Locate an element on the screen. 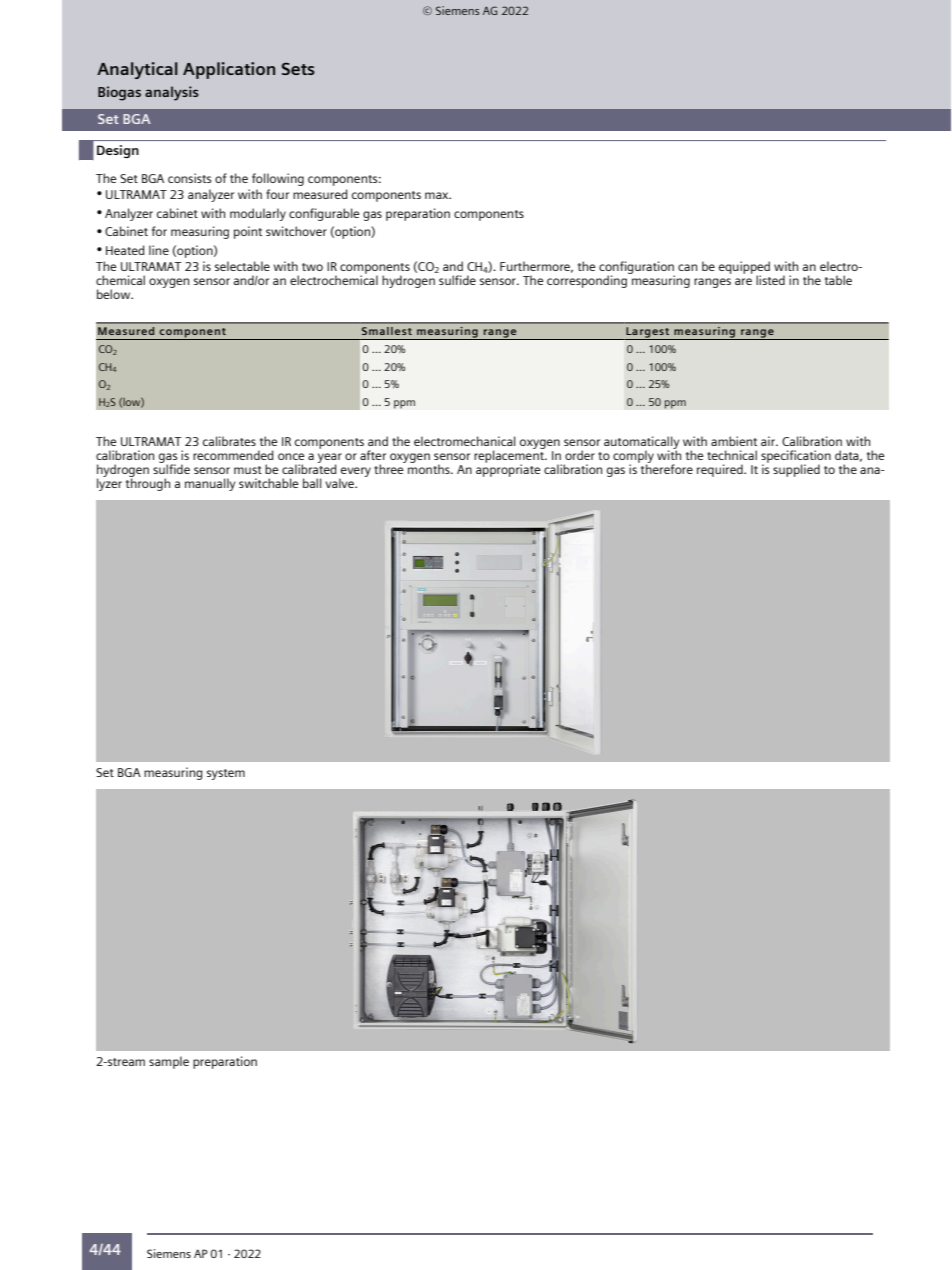 Image resolution: width=952 pixels, height=1270 pixels. sample is located at coordinates (169, 1062).
